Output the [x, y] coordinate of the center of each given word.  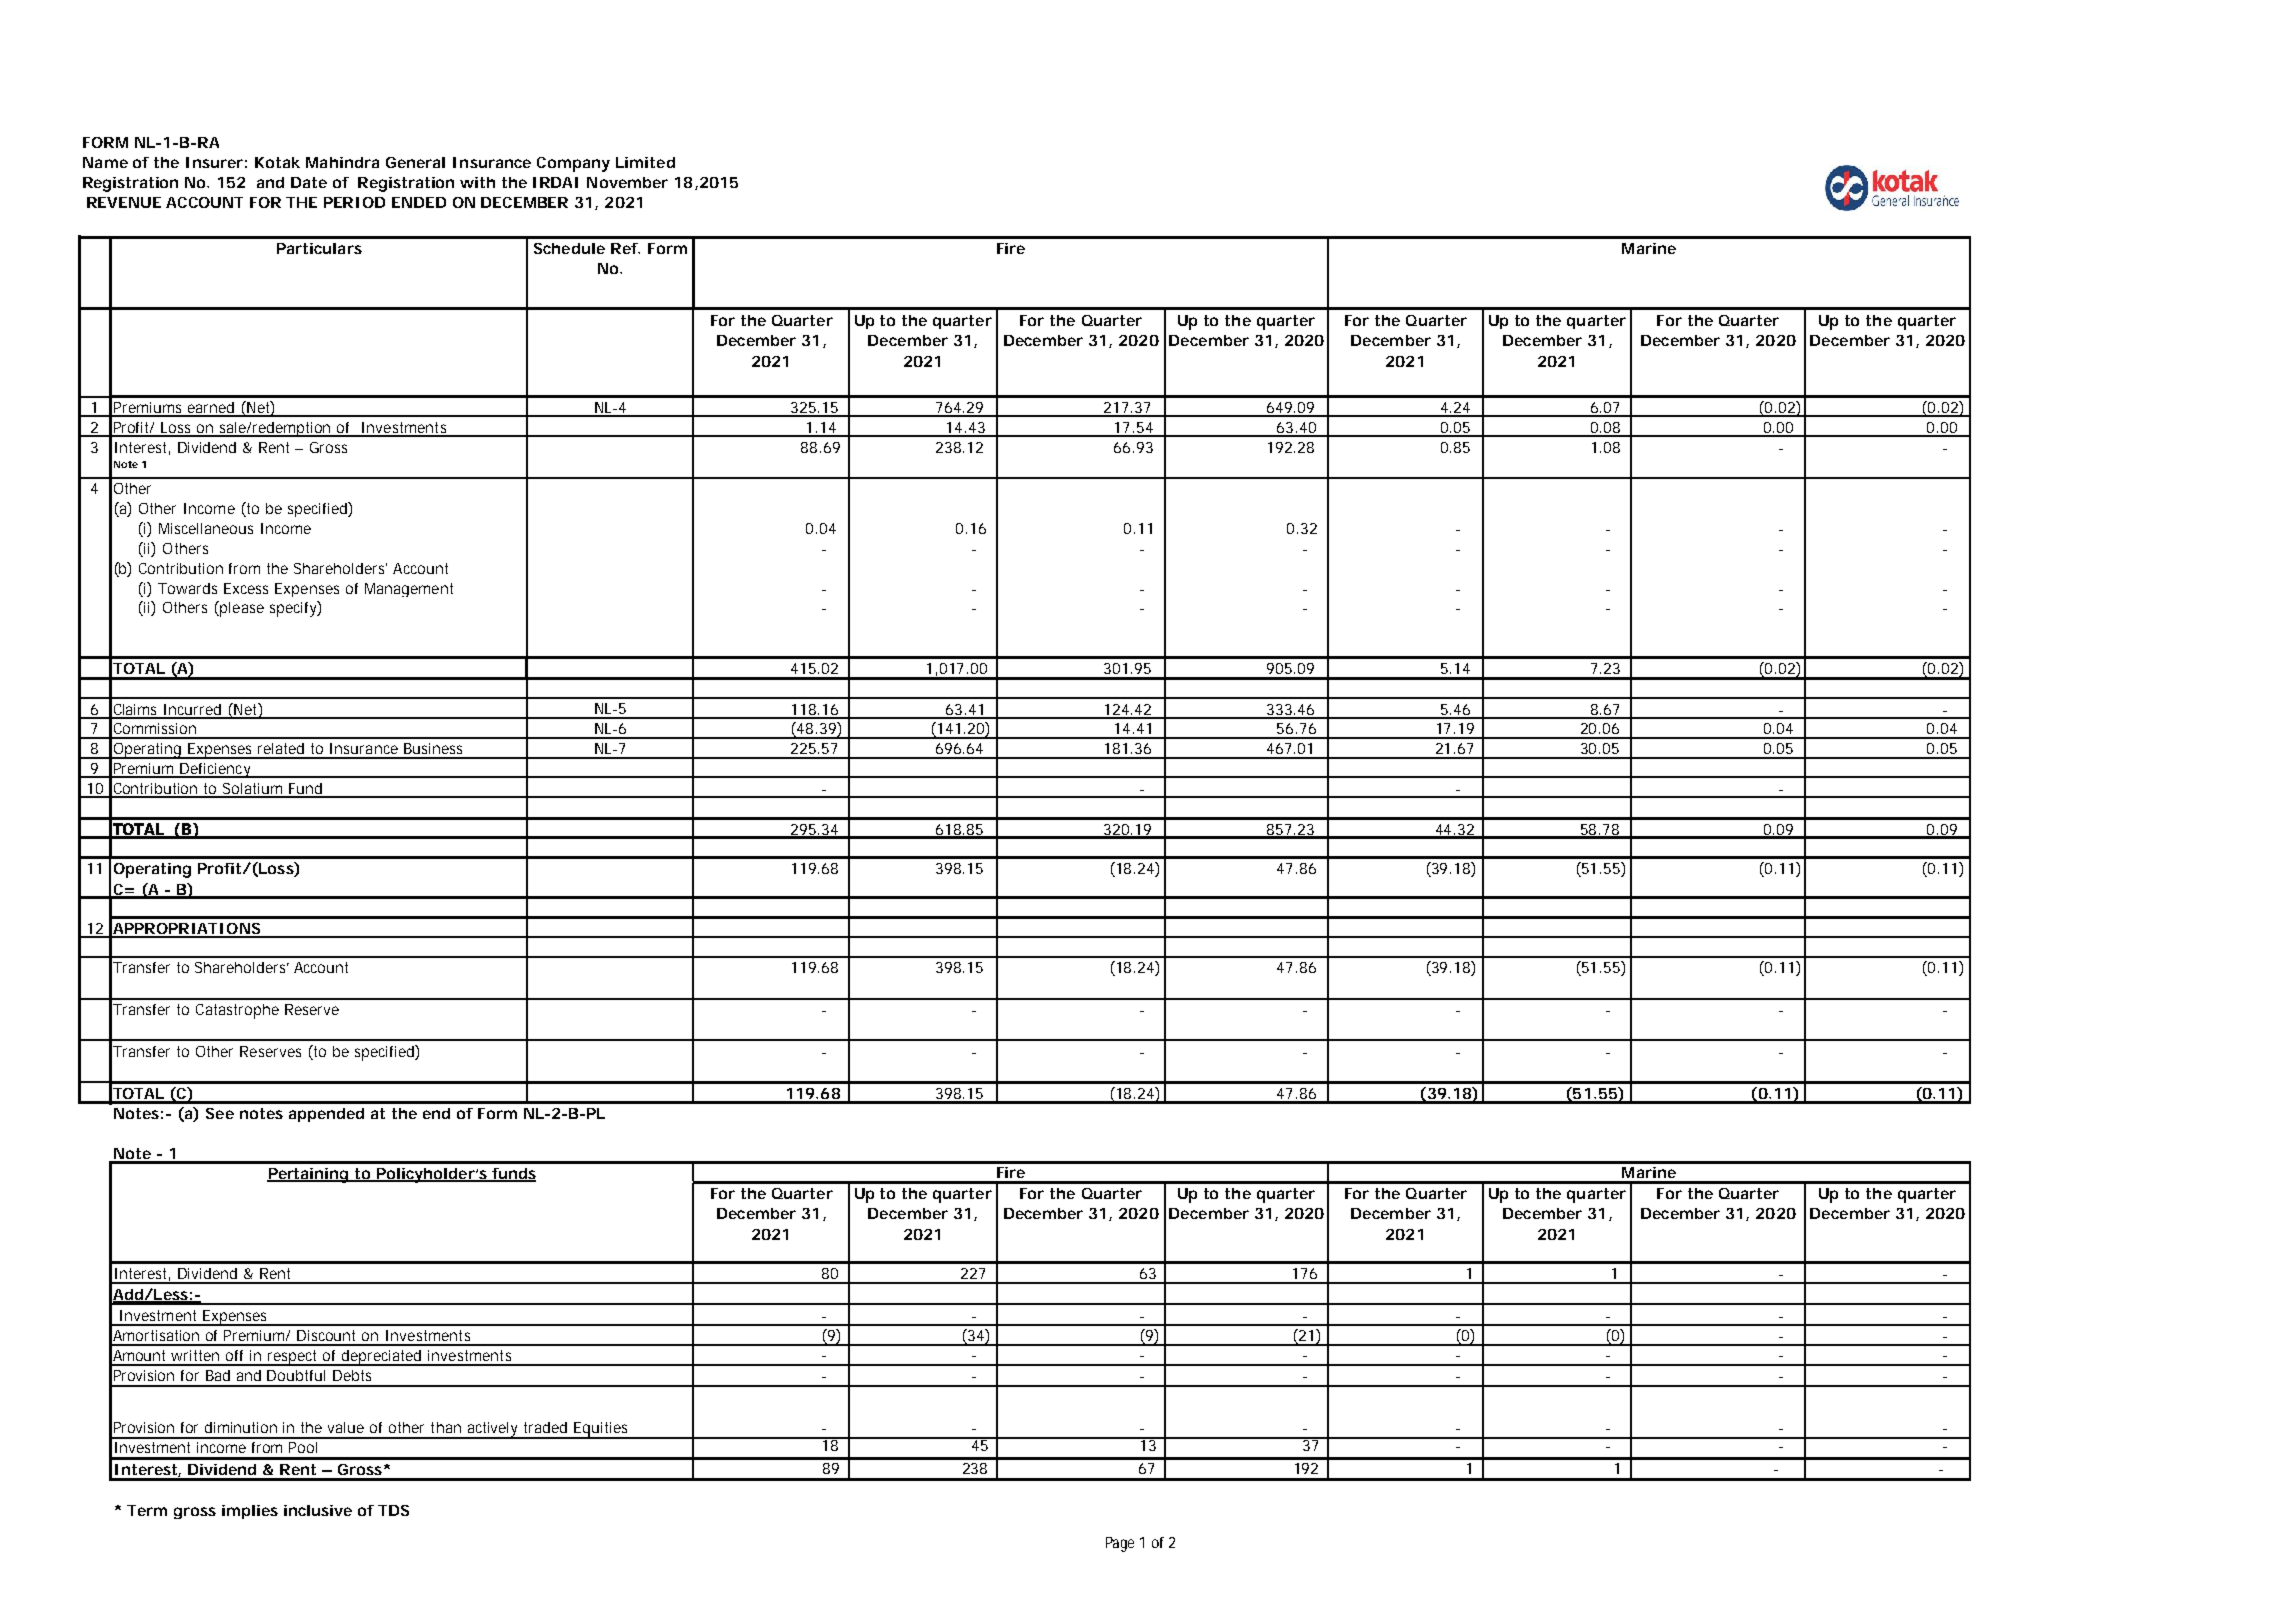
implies [250, 1512]
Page [1120, 1544]
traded [545, 1427]
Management [409, 590]
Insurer [214, 162]
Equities [601, 1430]
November [627, 182]
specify [294, 609]
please [241, 609]
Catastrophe [237, 1011]
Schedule [569, 248]
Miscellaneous [206, 528]
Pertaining [308, 1175]
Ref [625, 248]
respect [293, 1358]
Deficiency [215, 770]
